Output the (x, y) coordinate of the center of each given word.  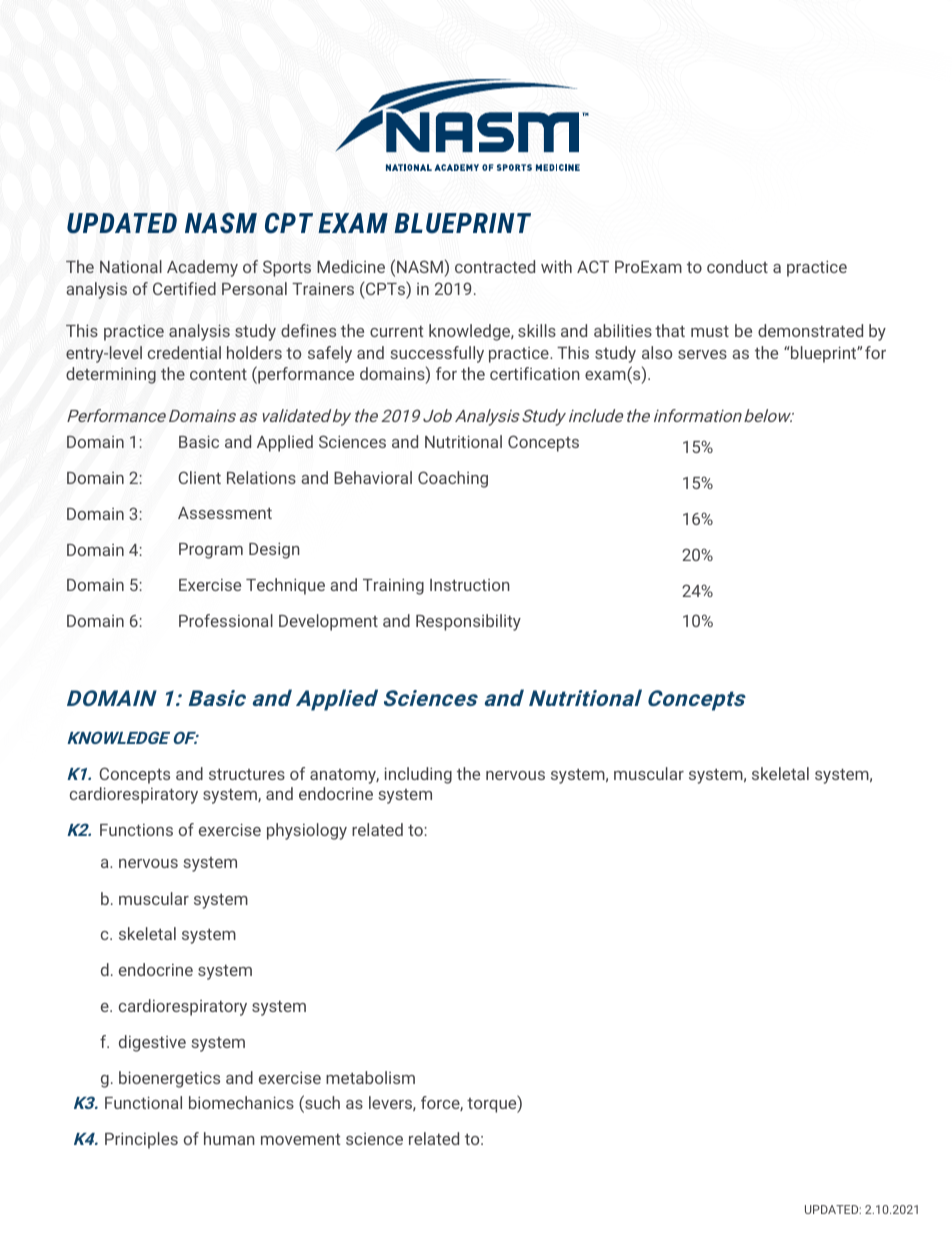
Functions (136, 830)
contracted (495, 266)
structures (247, 774)
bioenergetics (169, 1079)
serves (702, 354)
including (418, 775)
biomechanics (241, 1102)
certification (535, 373)
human (229, 1138)
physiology (307, 831)
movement (300, 1139)
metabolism (370, 1077)
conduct (737, 266)
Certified (184, 288)
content (218, 374)
